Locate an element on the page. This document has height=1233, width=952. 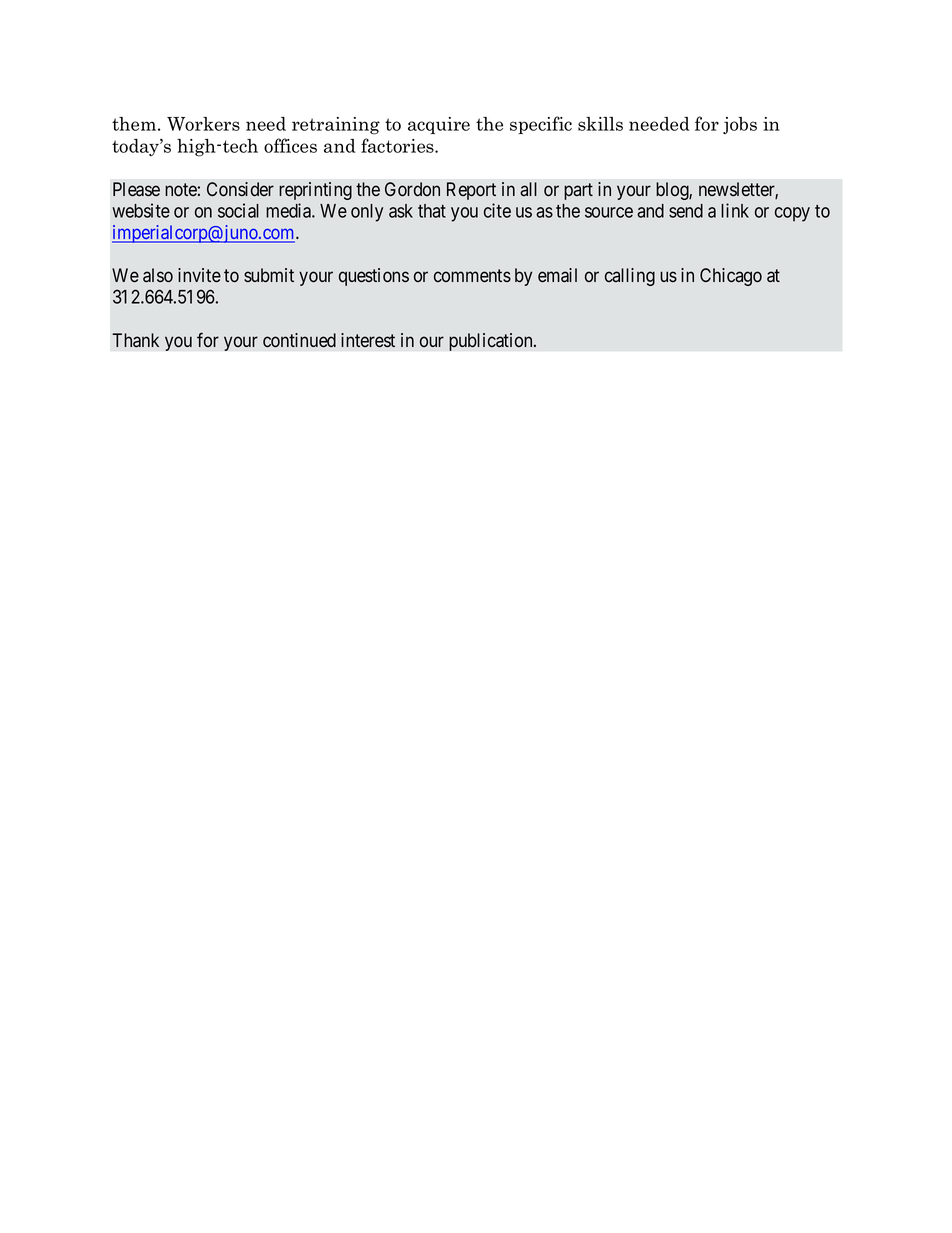
comments is located at coordinates (472, 276).
